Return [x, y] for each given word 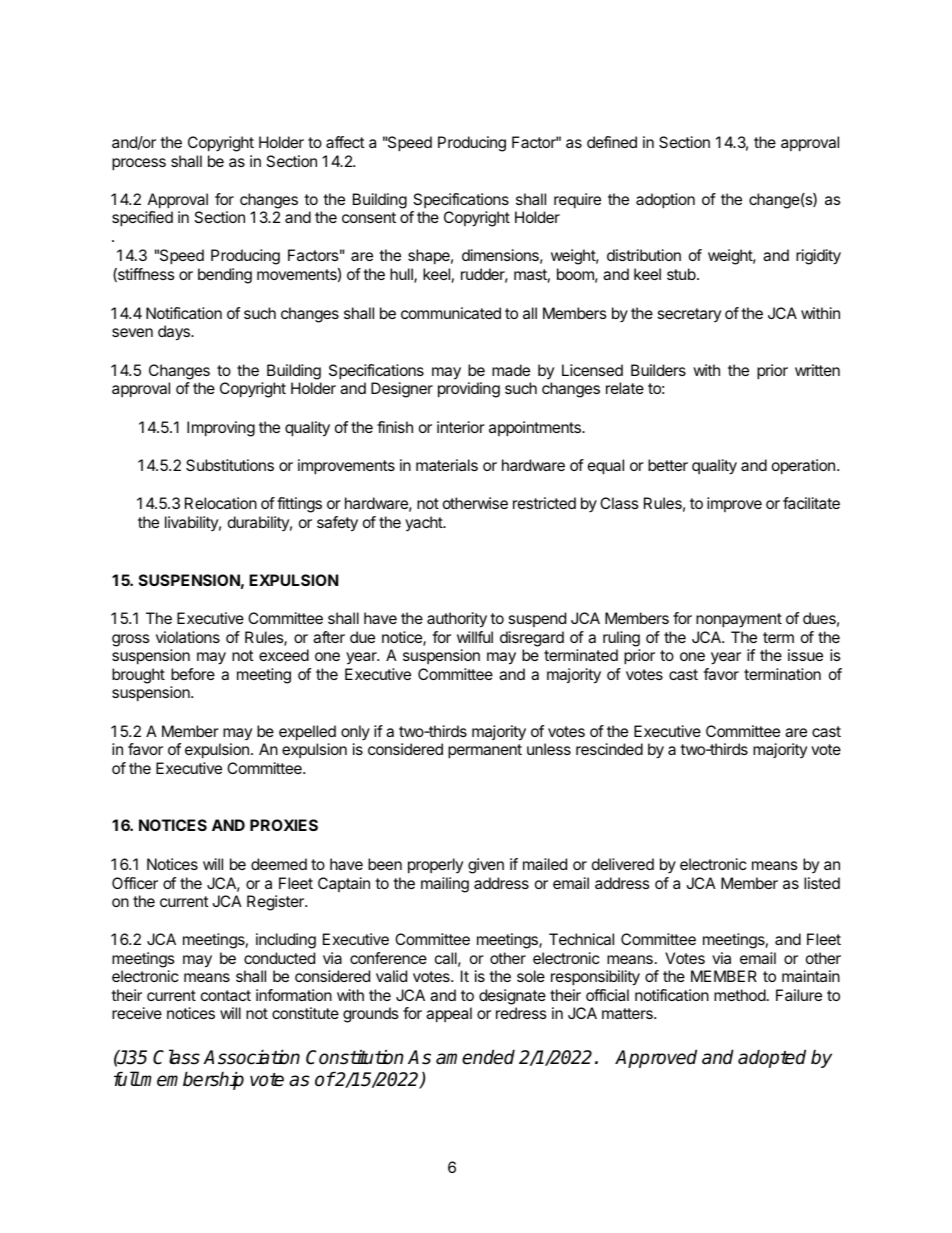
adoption [665, 201]
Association [251, 1057]
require [577, 201]
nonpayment [739, 620]
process [139, 164]
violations [188, 637]
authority [457, 620]
